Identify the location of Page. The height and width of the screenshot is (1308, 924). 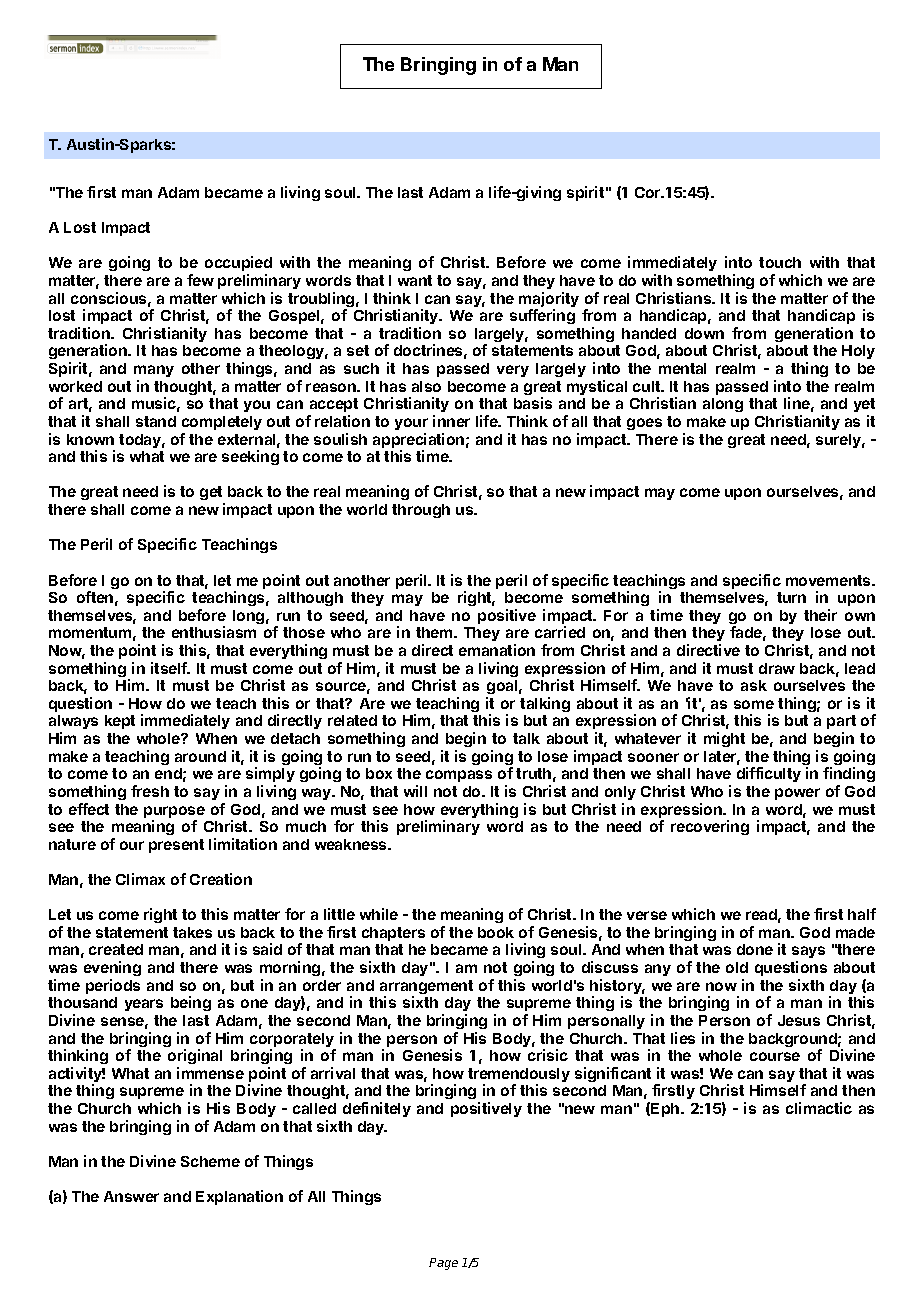
(443, 1264).
